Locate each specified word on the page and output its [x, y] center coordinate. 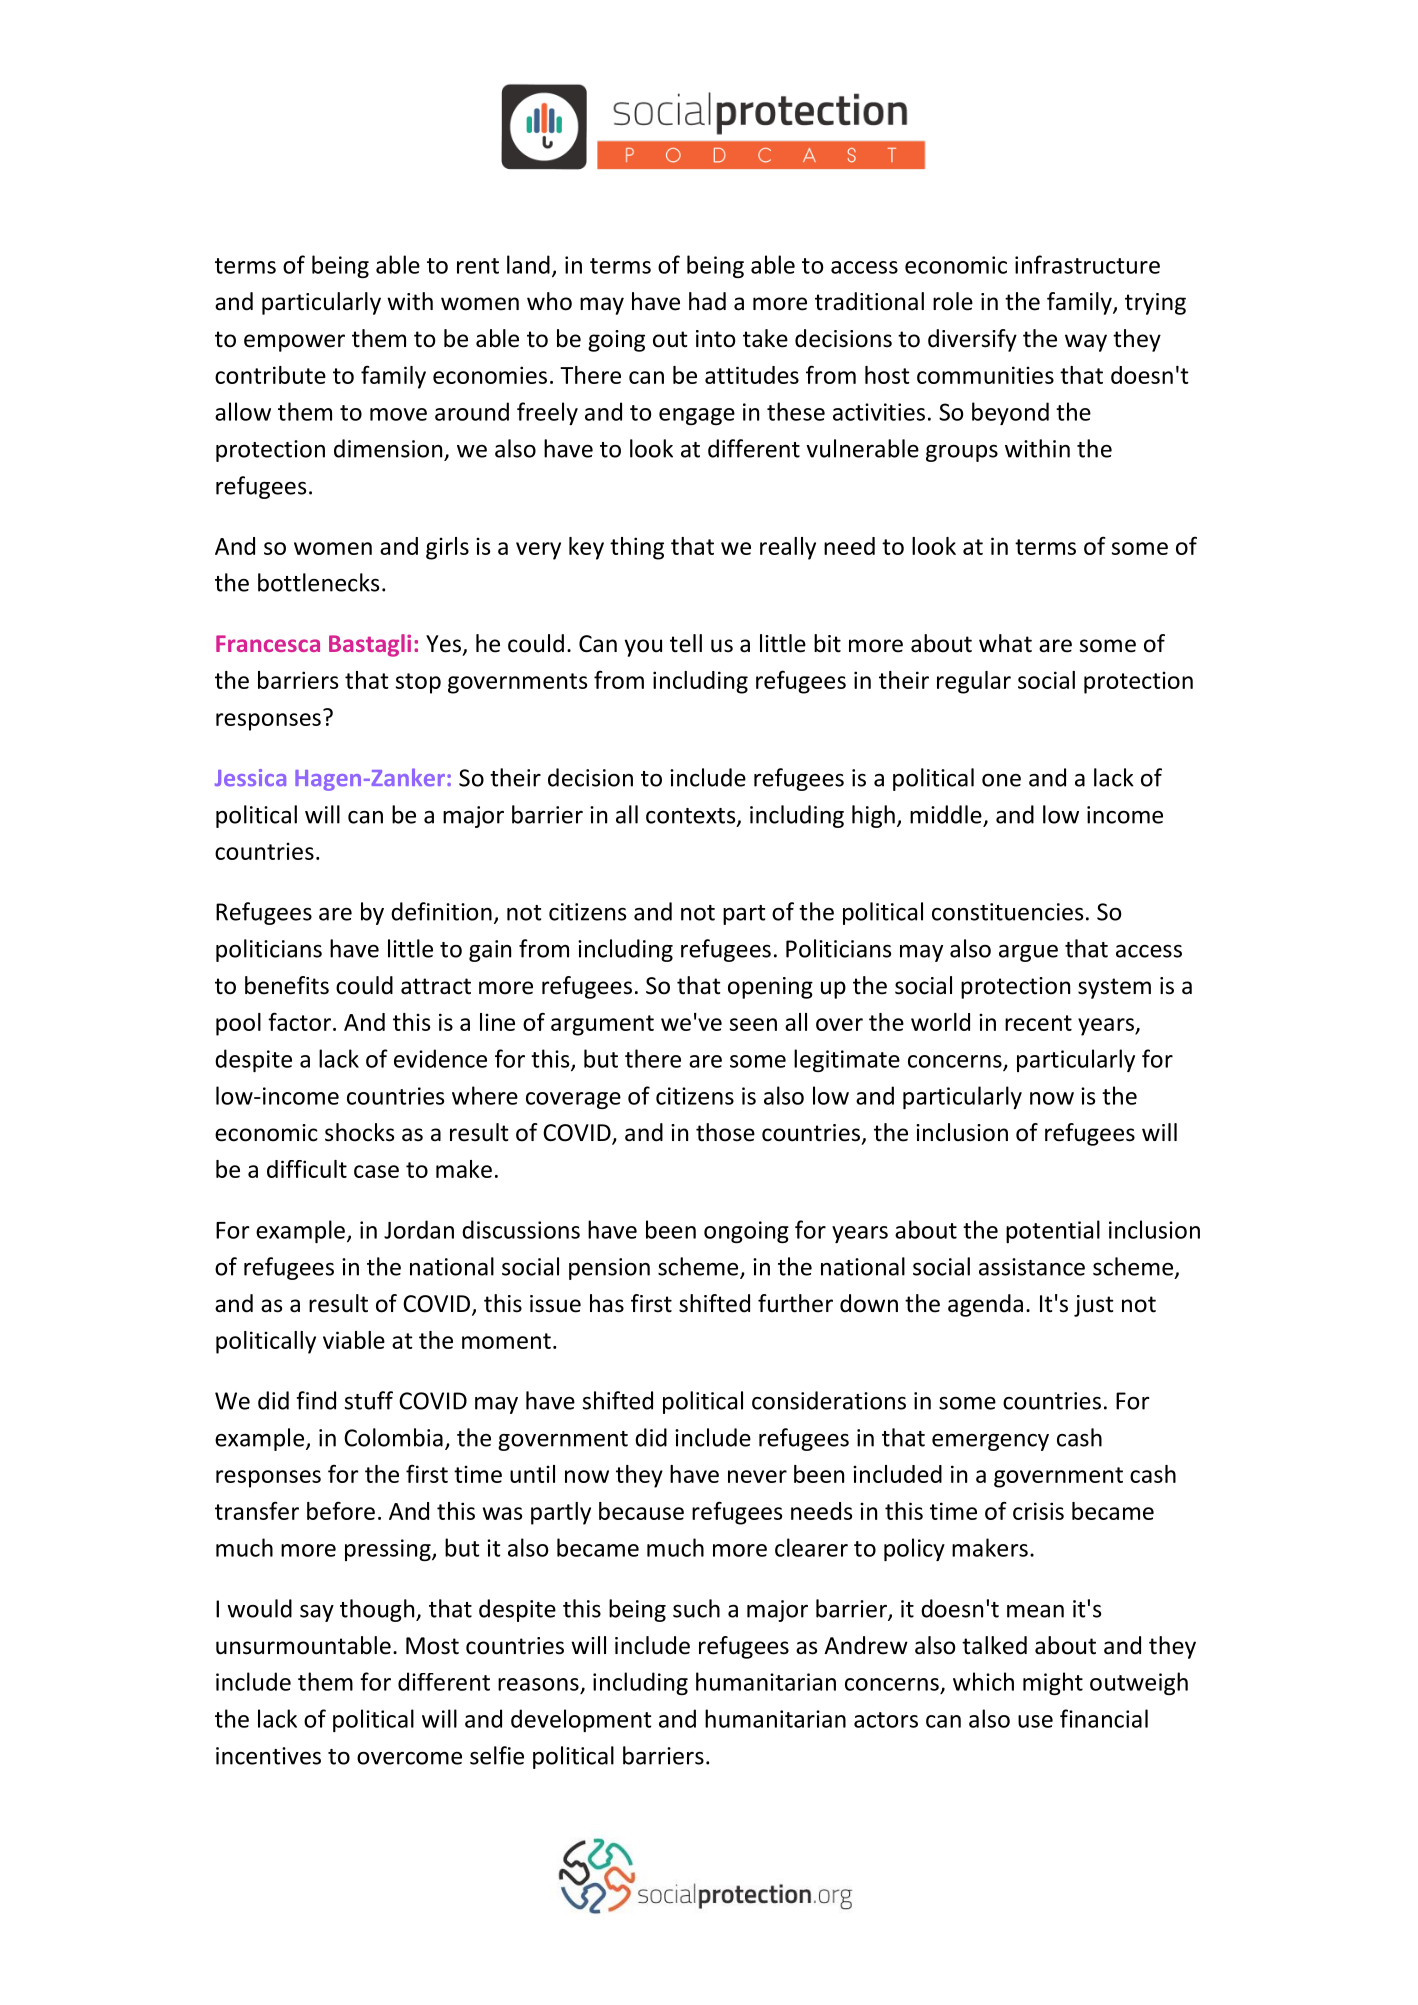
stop [418, 683]
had [707, 301]
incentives [268, 1756]
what [1005, 643]
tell [686, 643]
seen [753, 1024]
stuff [369, 1400]
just [1093, 1306]
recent [1038, 1023]
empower [294, 343]
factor [299, 1021]
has [607, 1303]
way [1086, 343]
